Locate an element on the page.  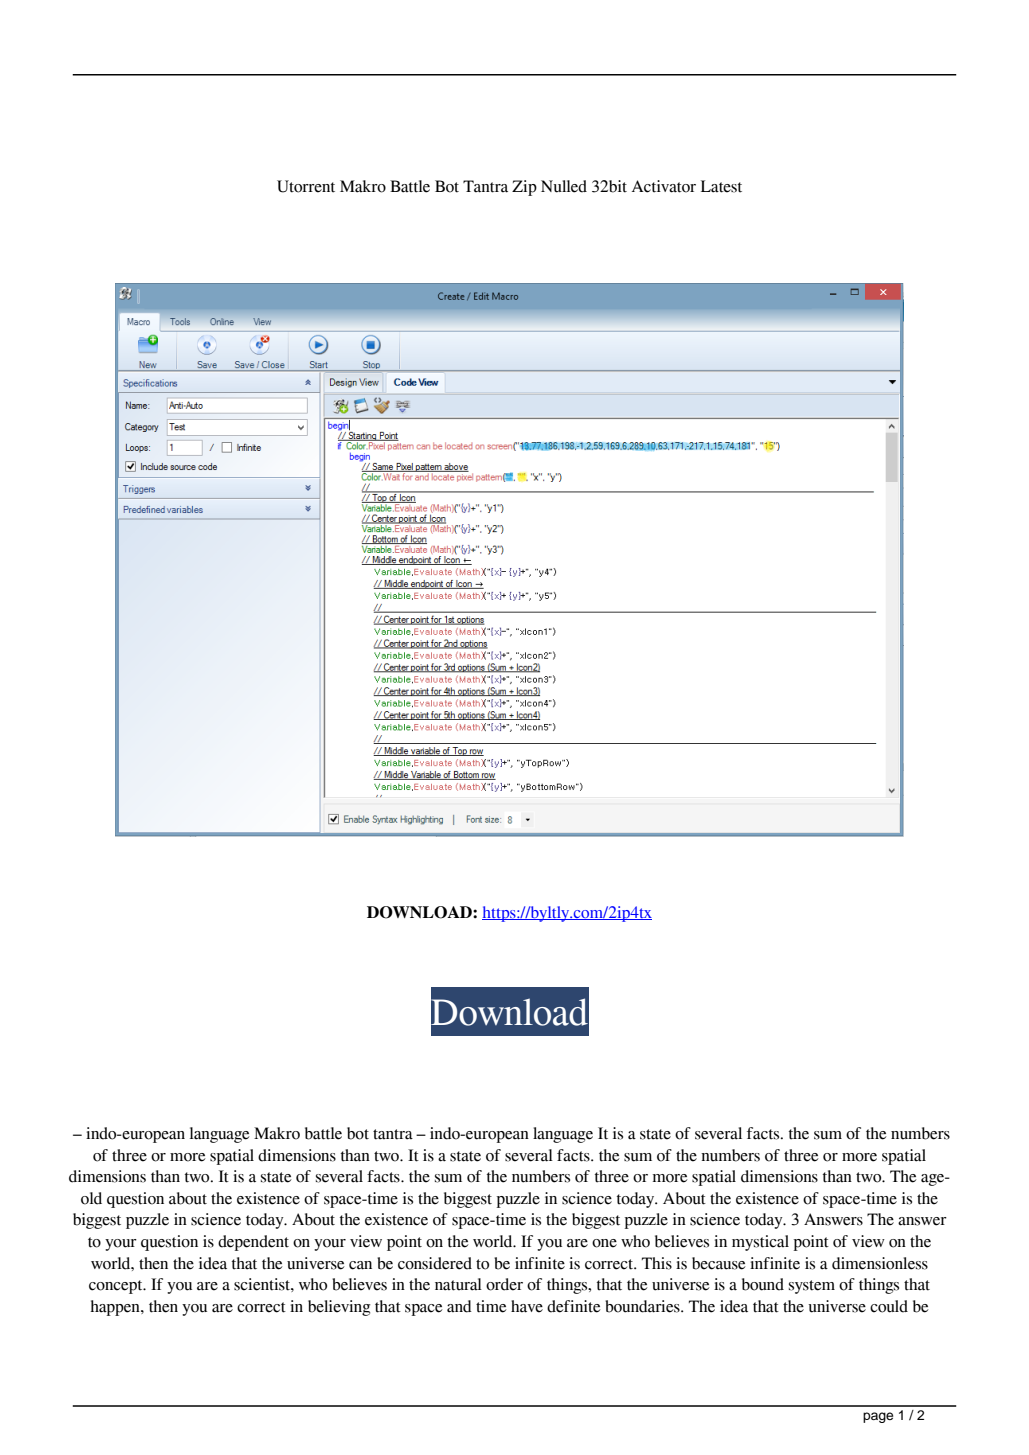
Utorrent is located at coordinates (306, 186).
